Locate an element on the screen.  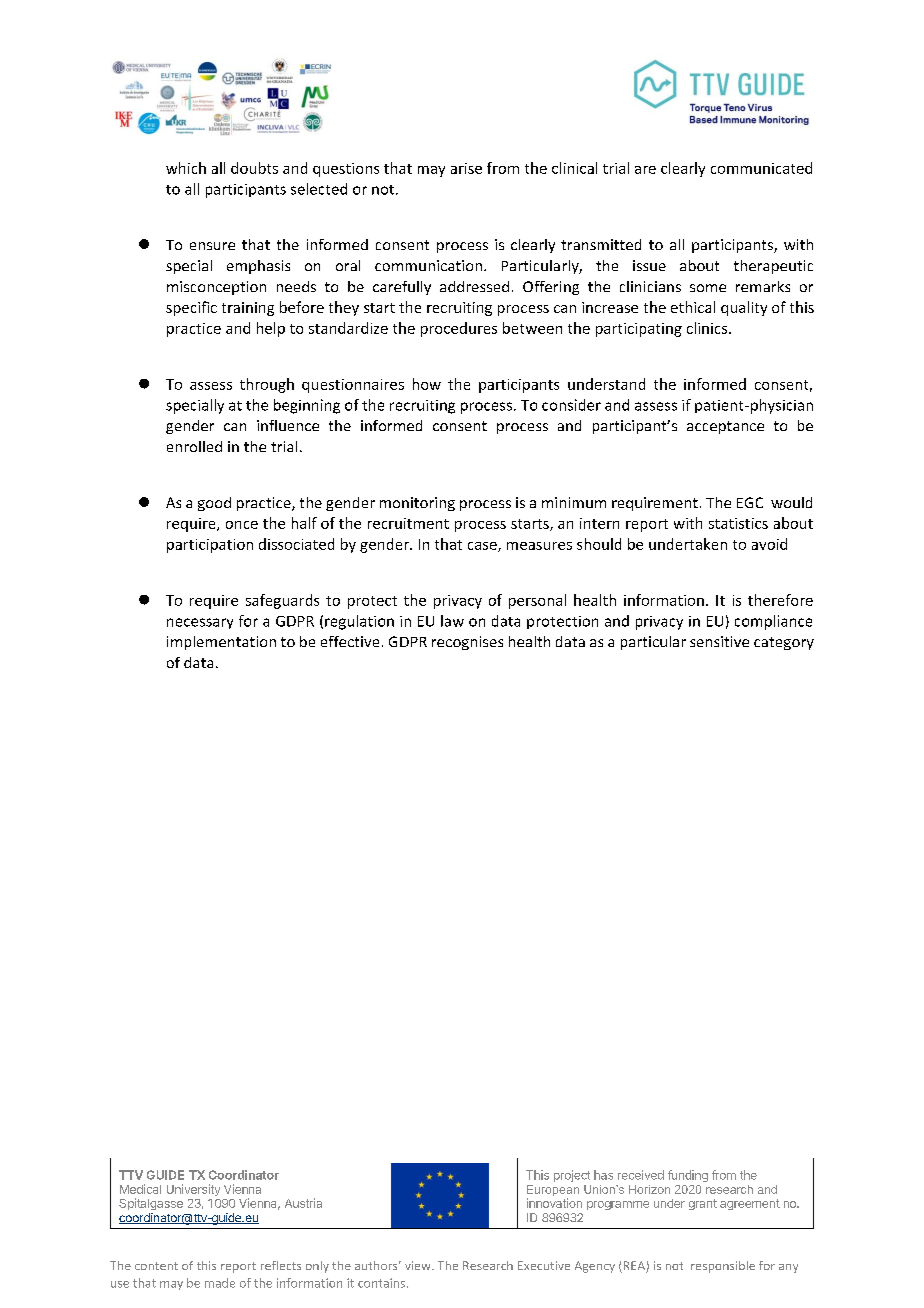
view is located at coordinates (419, 1265).
